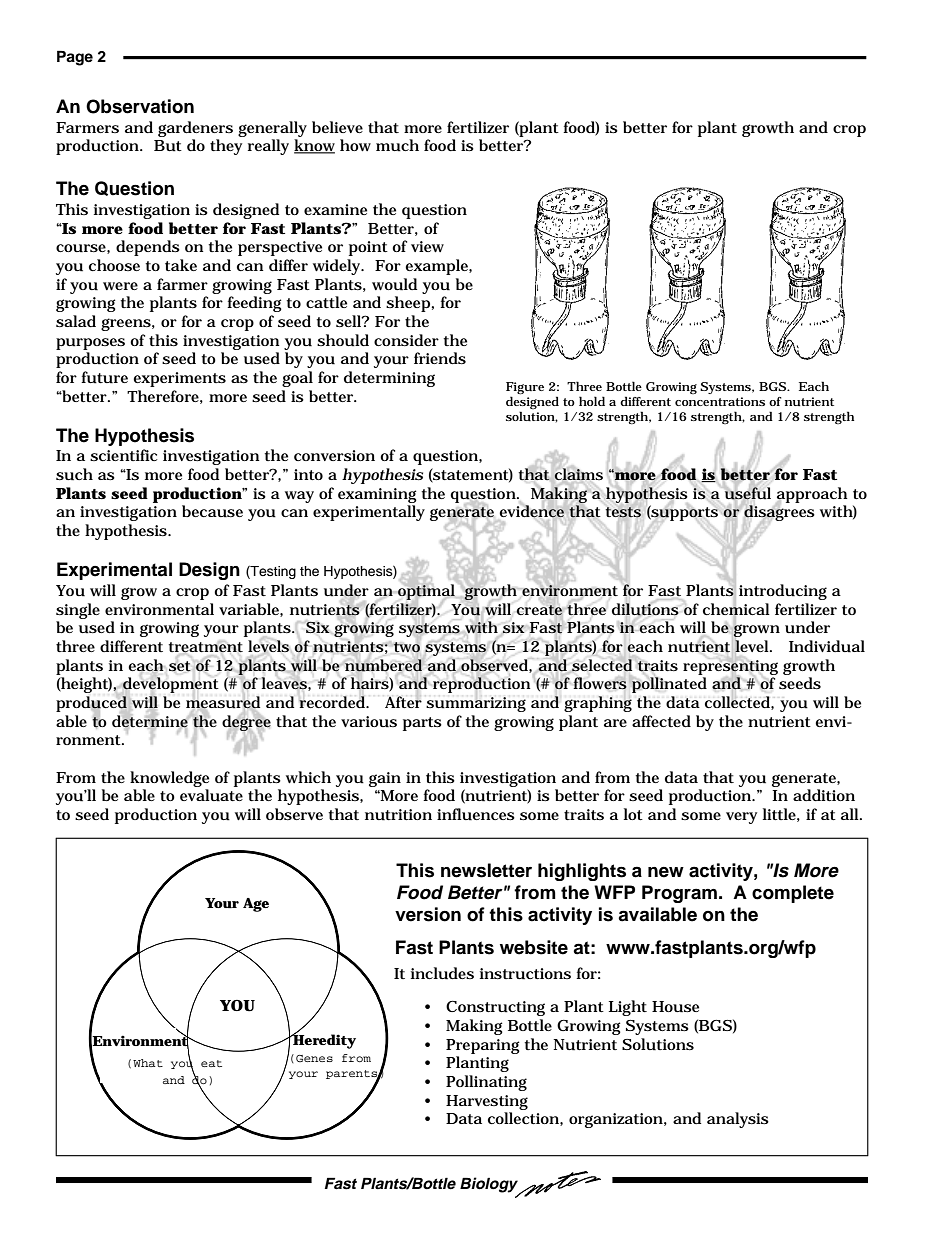 The width and height of the screenshot is (952, 1233). Describe the element at coordinates (397, 145) in the screenshot. I see `much` at that location.
